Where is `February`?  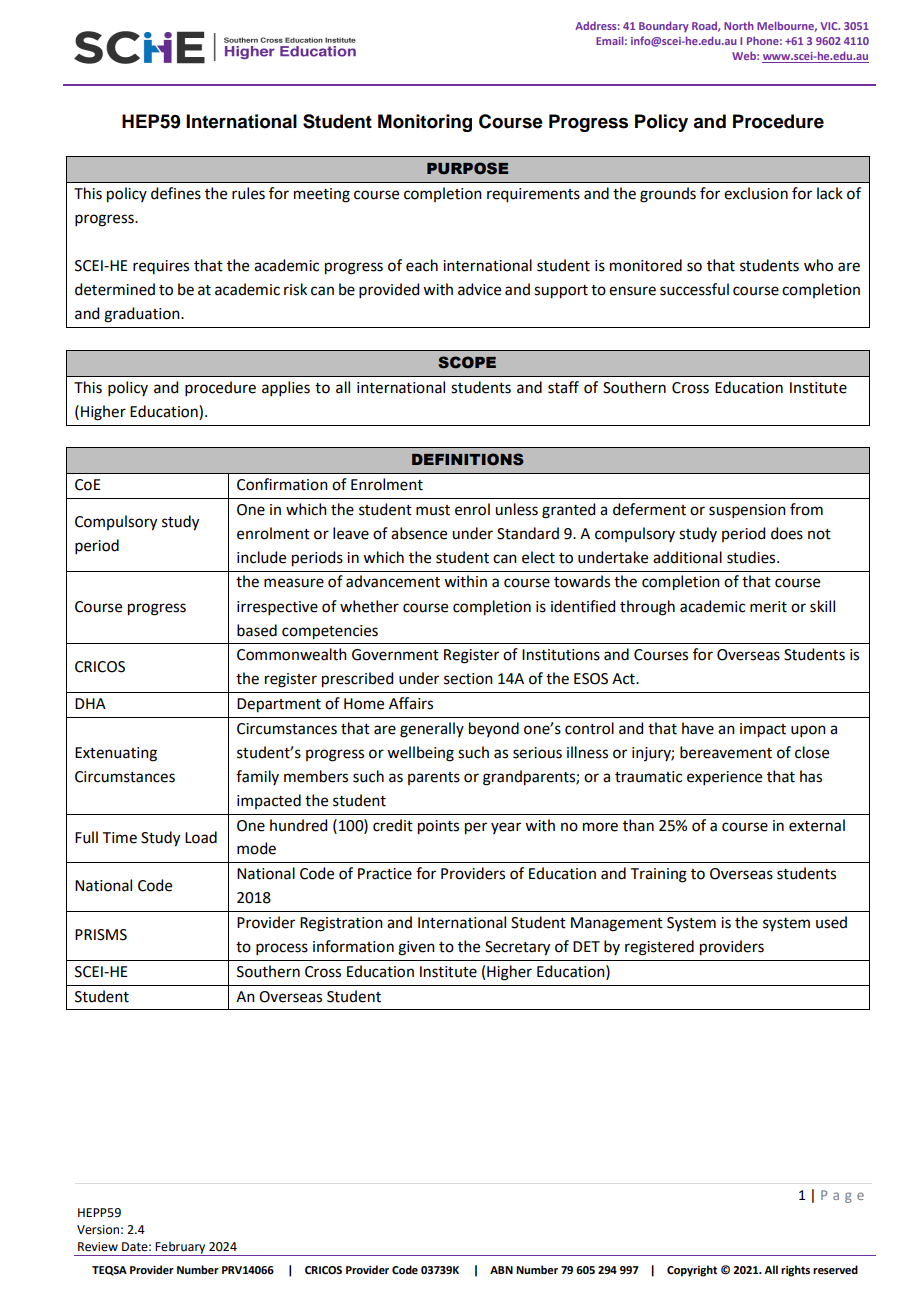 February is located at coordinates (181, 1248).
